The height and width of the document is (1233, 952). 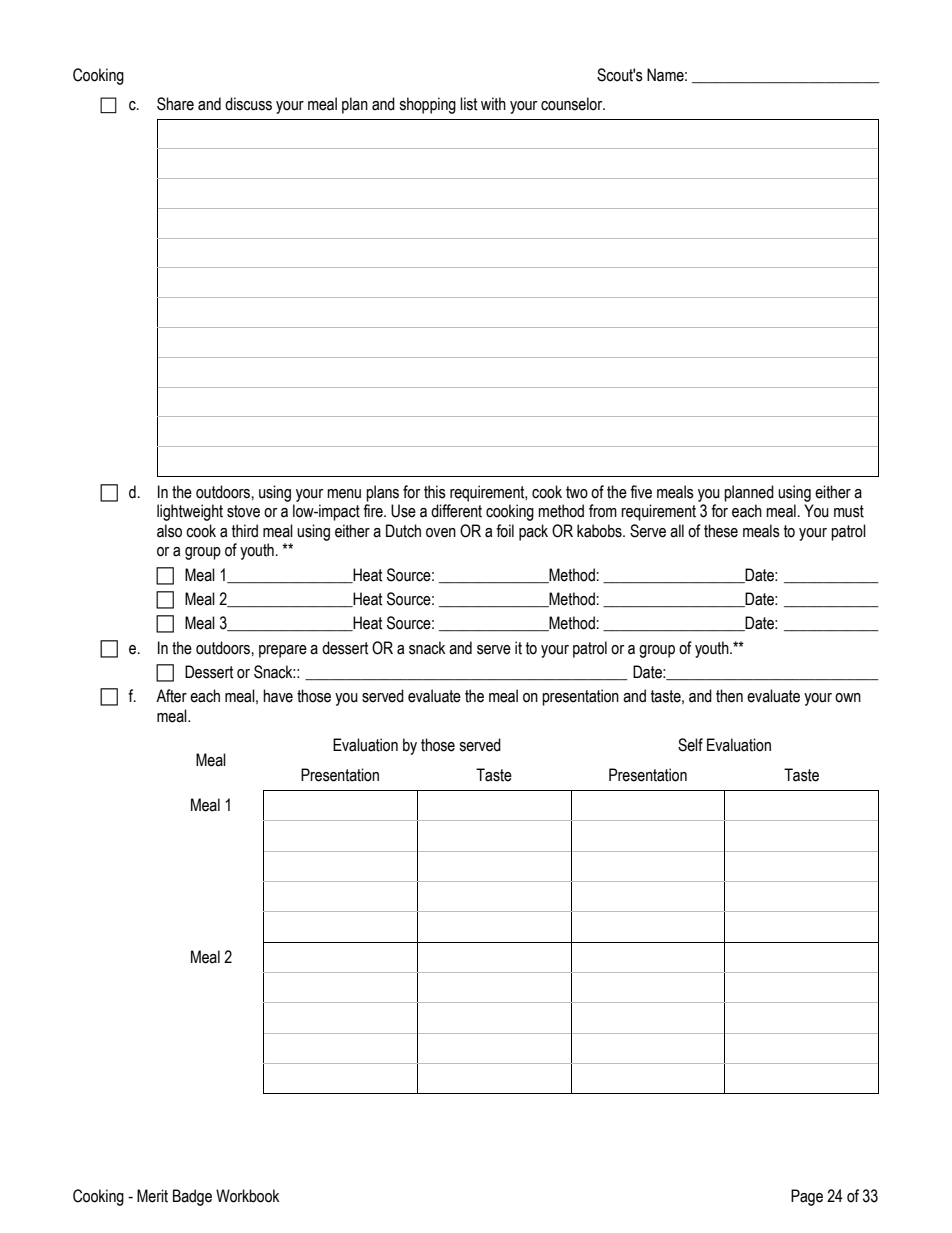 What do you see at coordinates (729, 696) in the document?
I see `then` at bounding box center [729, 696].
